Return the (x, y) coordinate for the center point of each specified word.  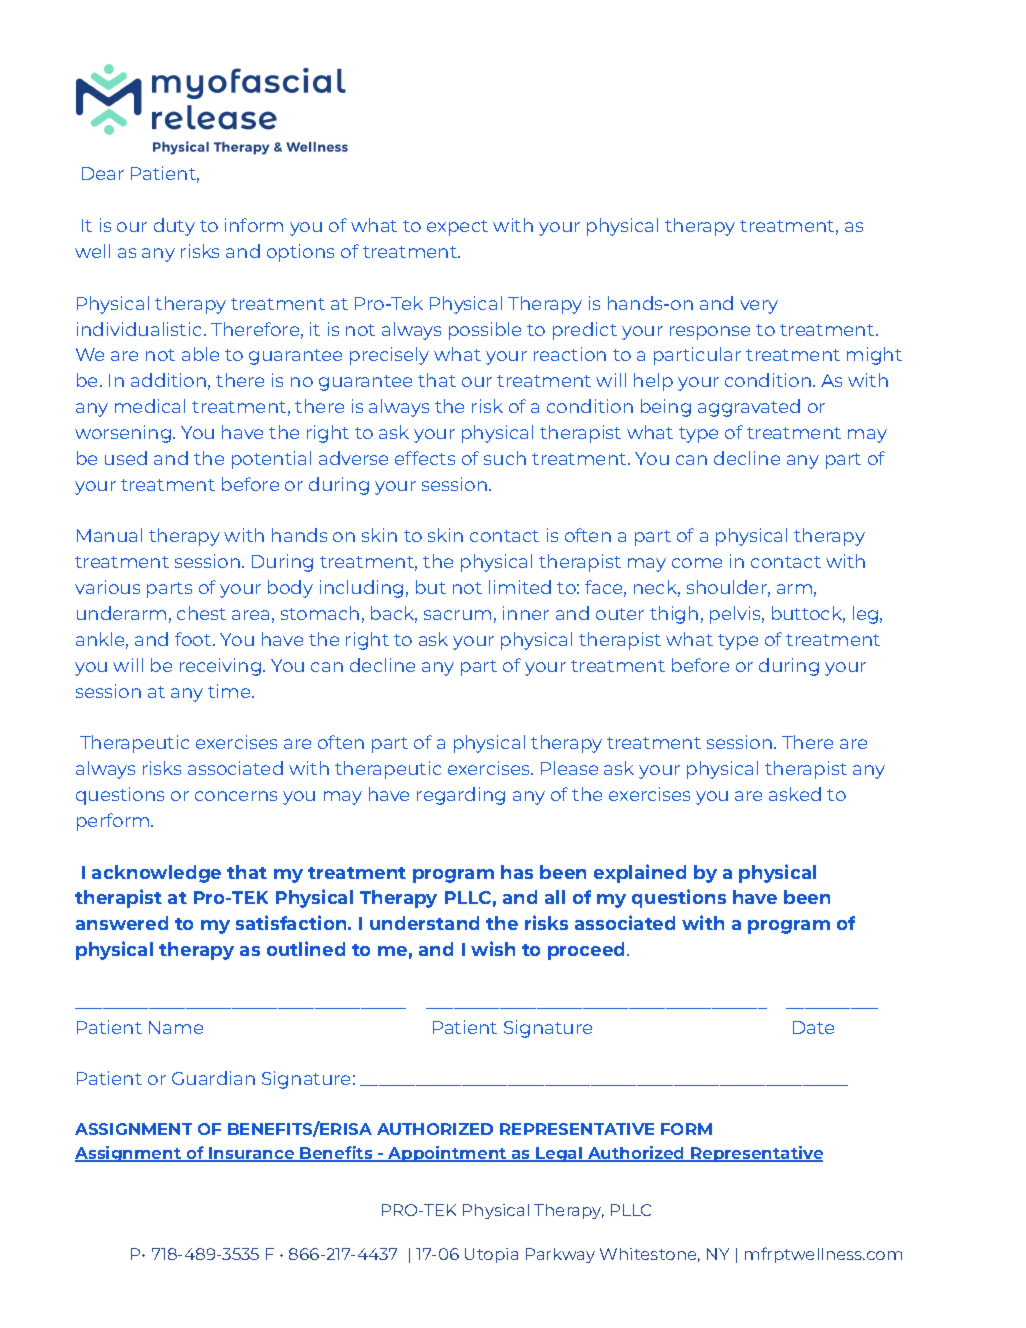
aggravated (749, 408)
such (505, 458)
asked (795, 794)
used (126, 458)
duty (174, 227)
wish (493, 948)
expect (457, 228)
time (230, 691)
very (759, 307)
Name (176, 1027)
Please (569, 768)
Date (813, 1027)
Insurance (252, 1154)
